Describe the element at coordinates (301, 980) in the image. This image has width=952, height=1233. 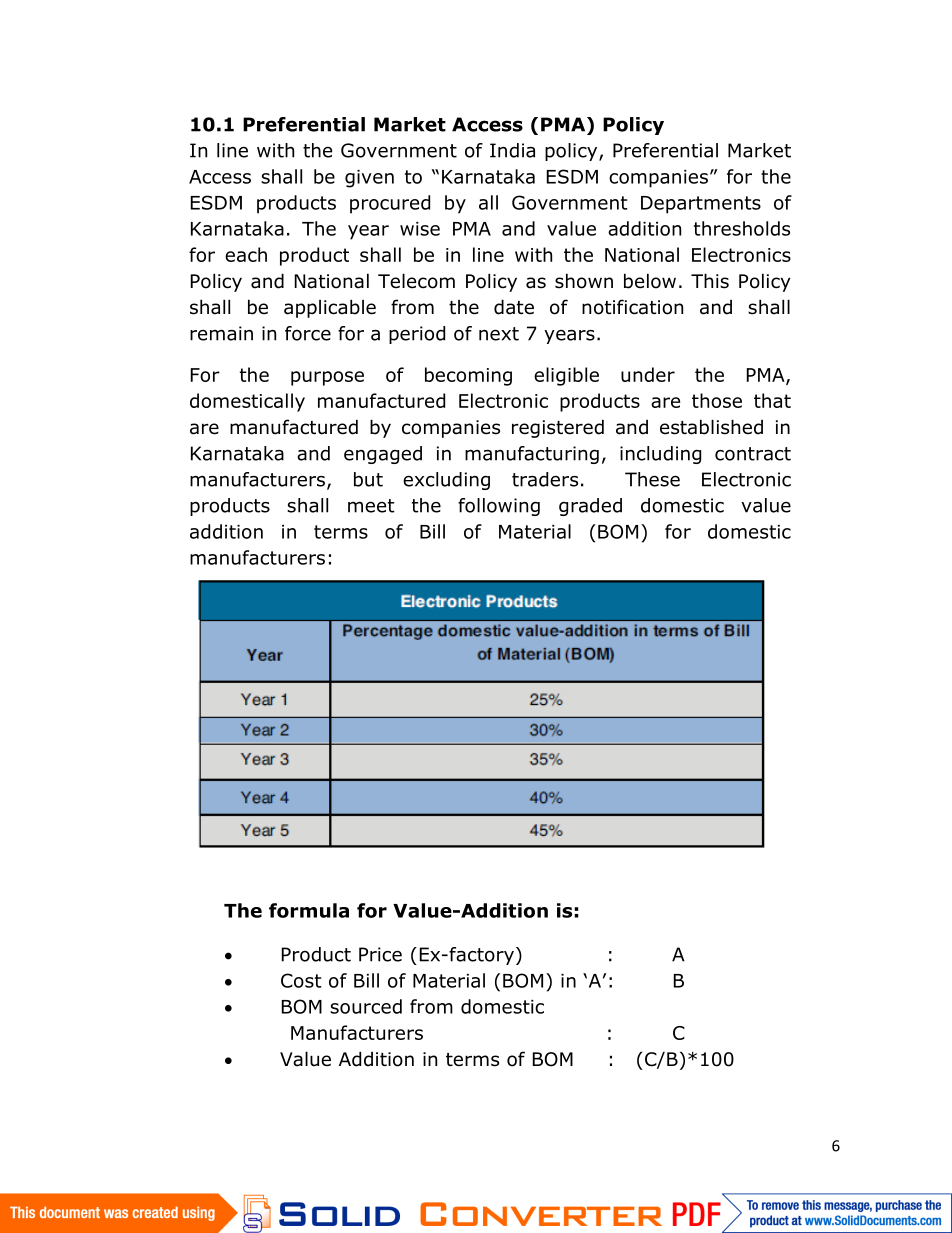
I see `Cost` at that location.
